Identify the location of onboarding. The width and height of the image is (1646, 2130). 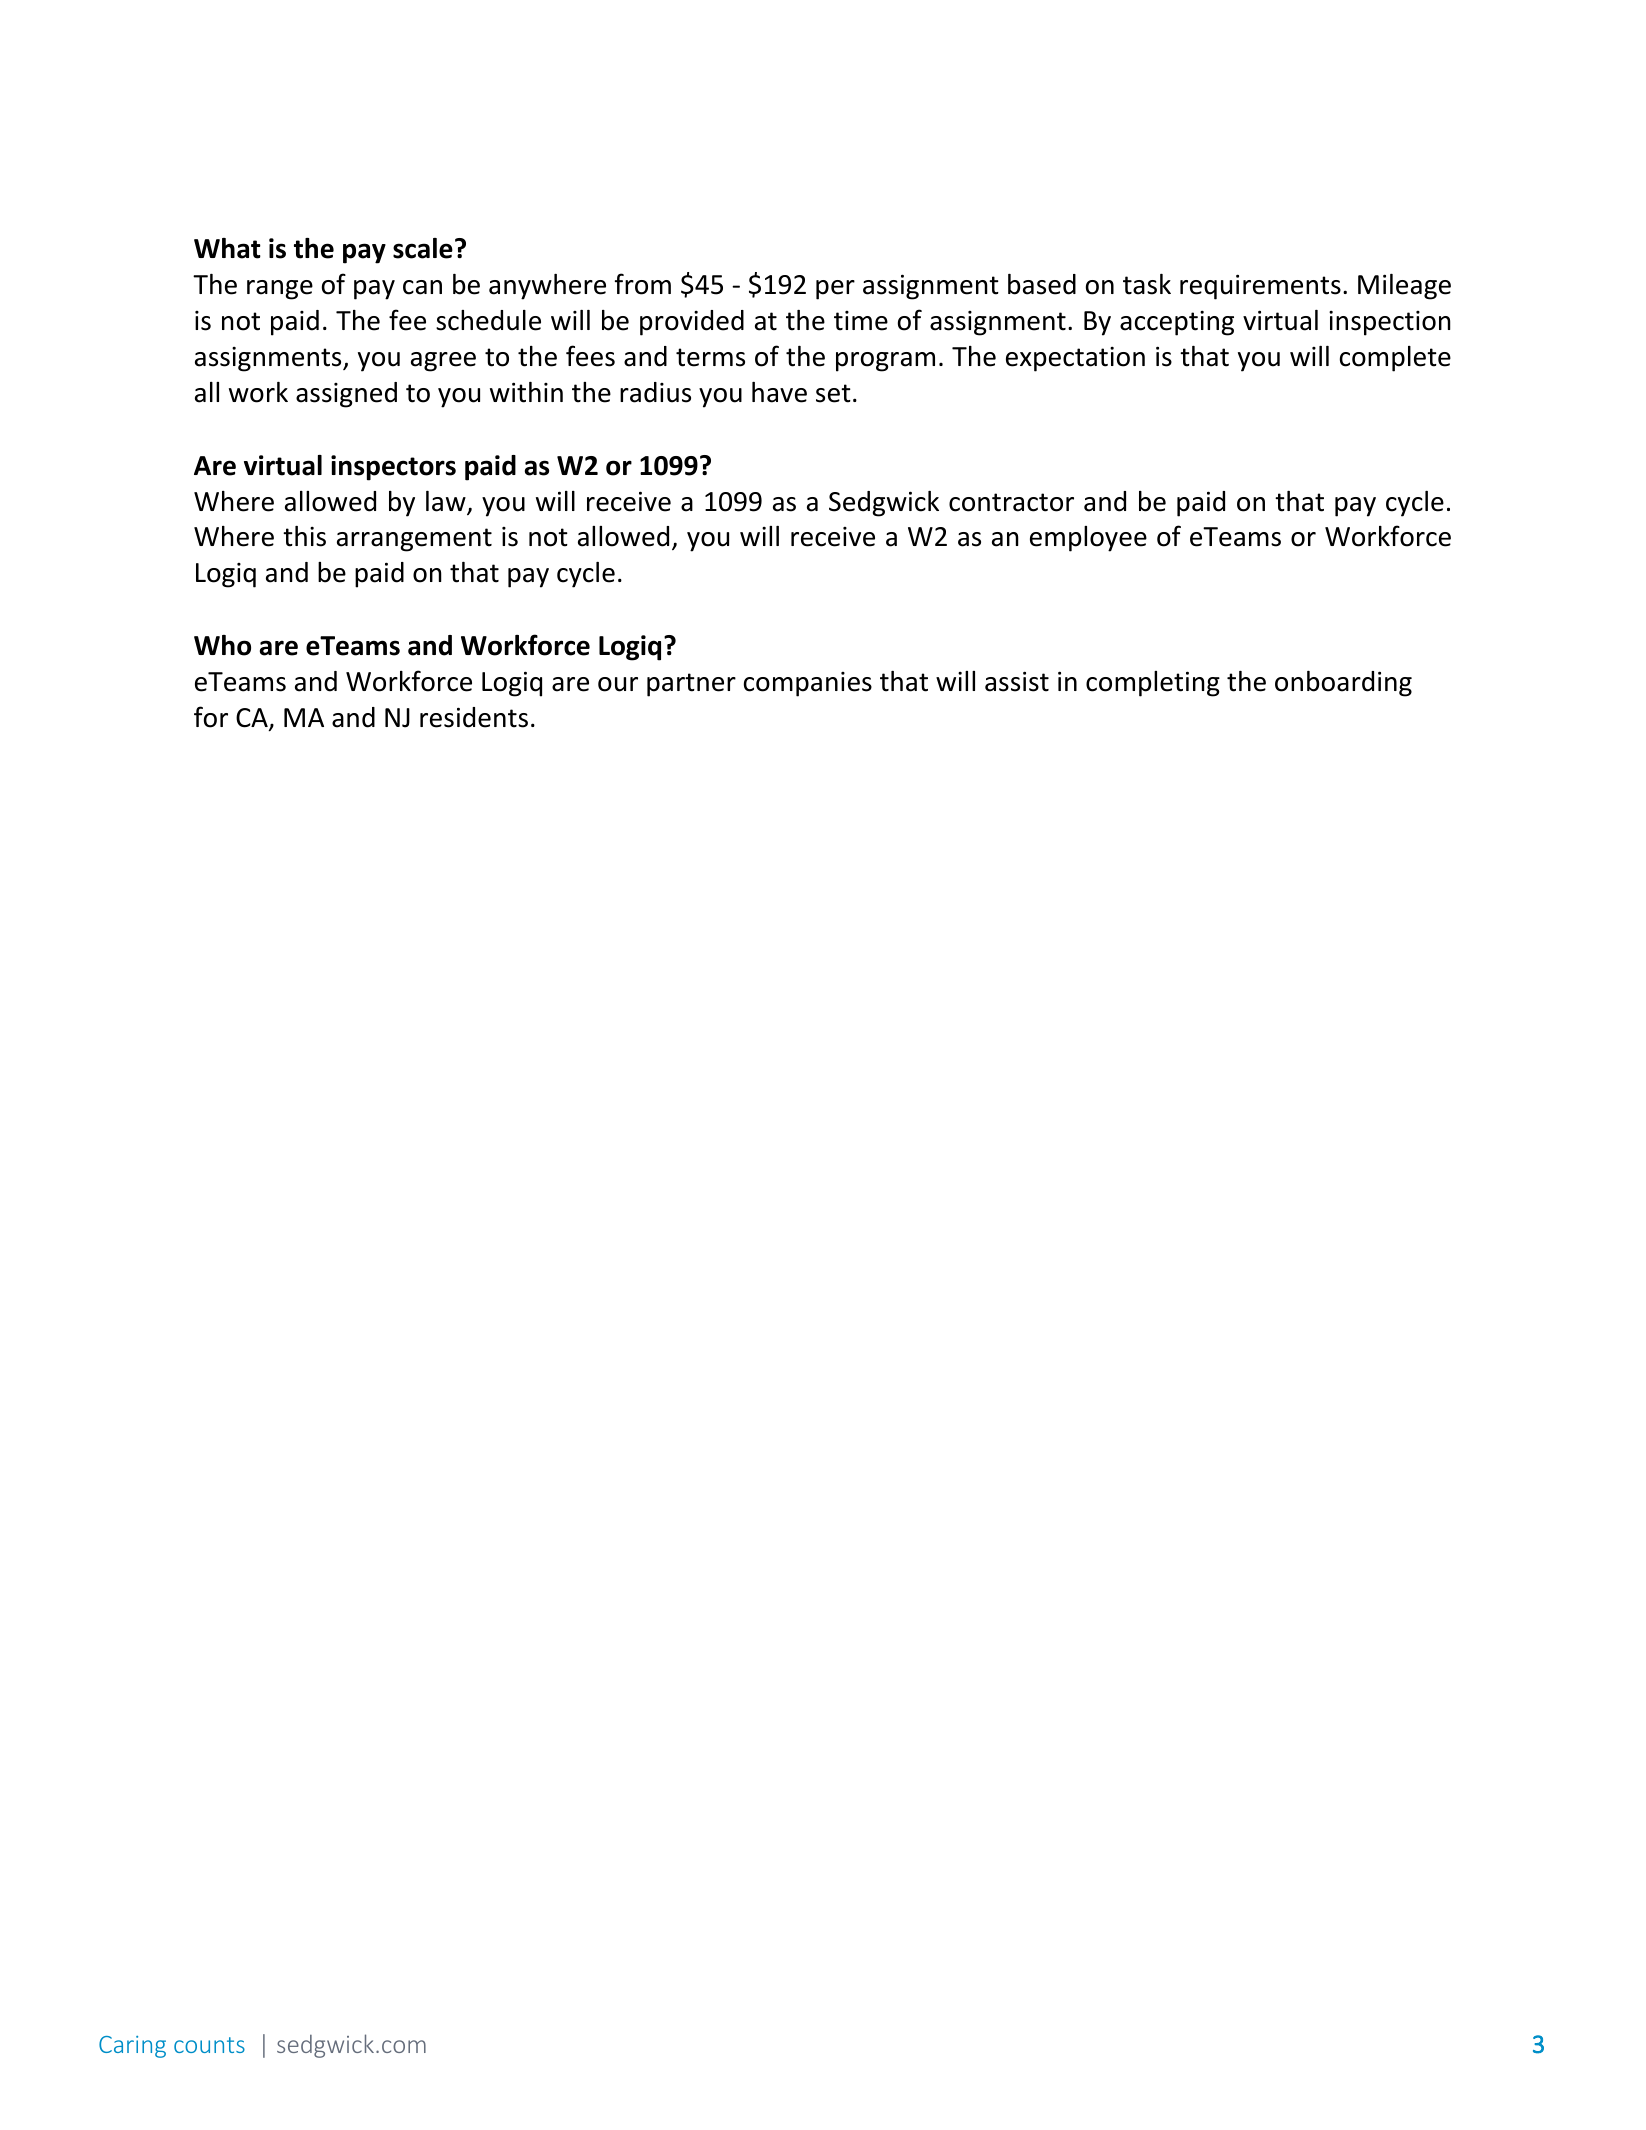
(1343, 684).
